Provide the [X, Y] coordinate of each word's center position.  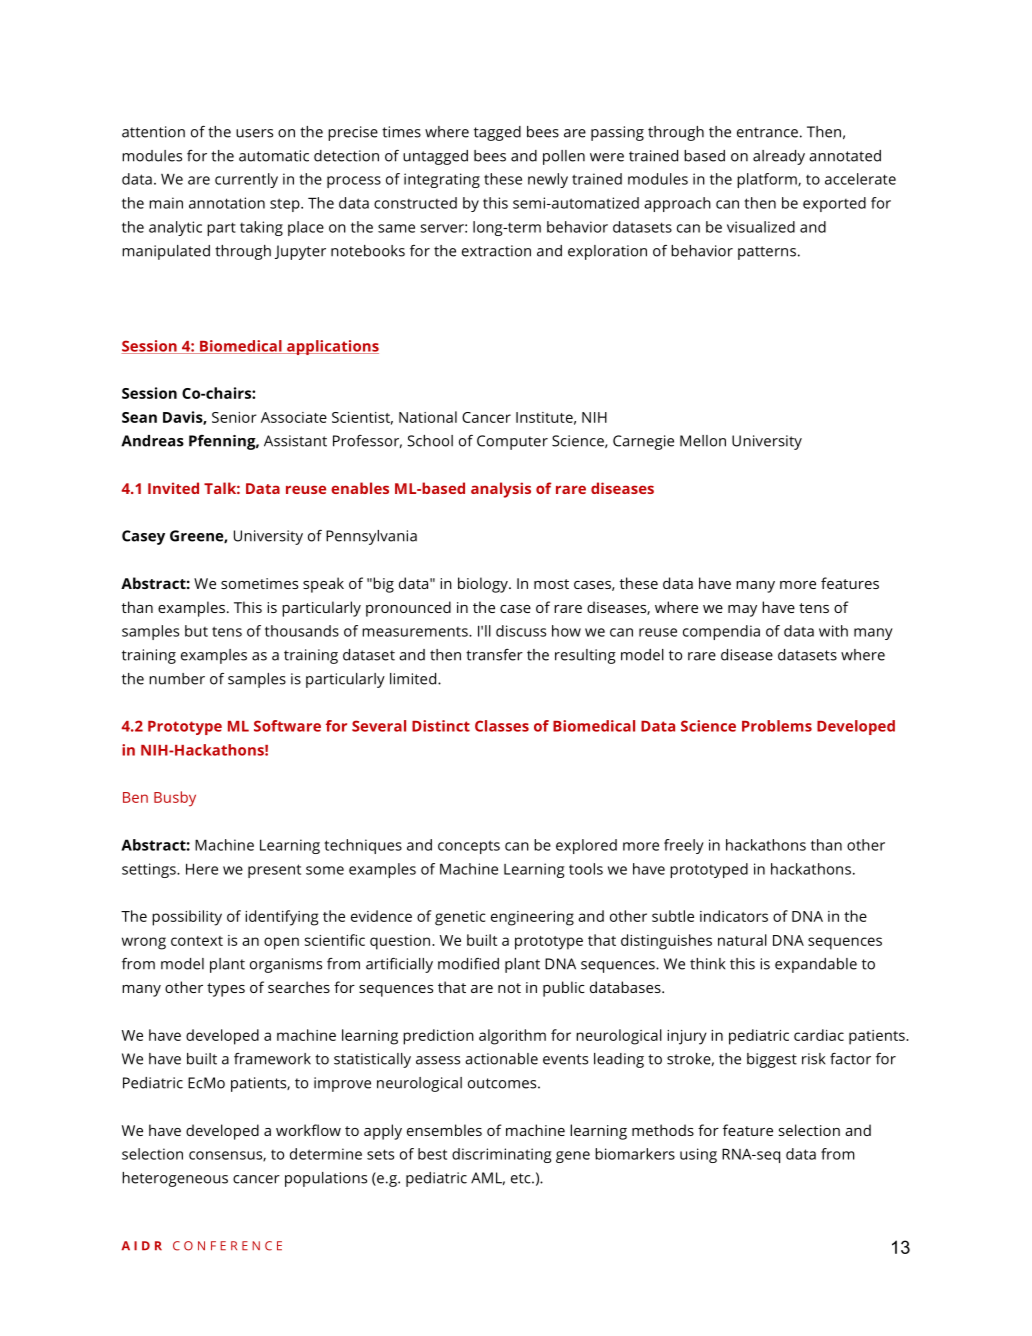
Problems [777, 726]
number [177, 679]
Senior [234, 417]
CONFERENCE [227, 1246]
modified [468, 964]
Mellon [703, 441]
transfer [494, 655]
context [197, 941]
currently [246, 180]
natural [742, 940]
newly [548, 180]
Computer [512, 442]
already [779, 157]
